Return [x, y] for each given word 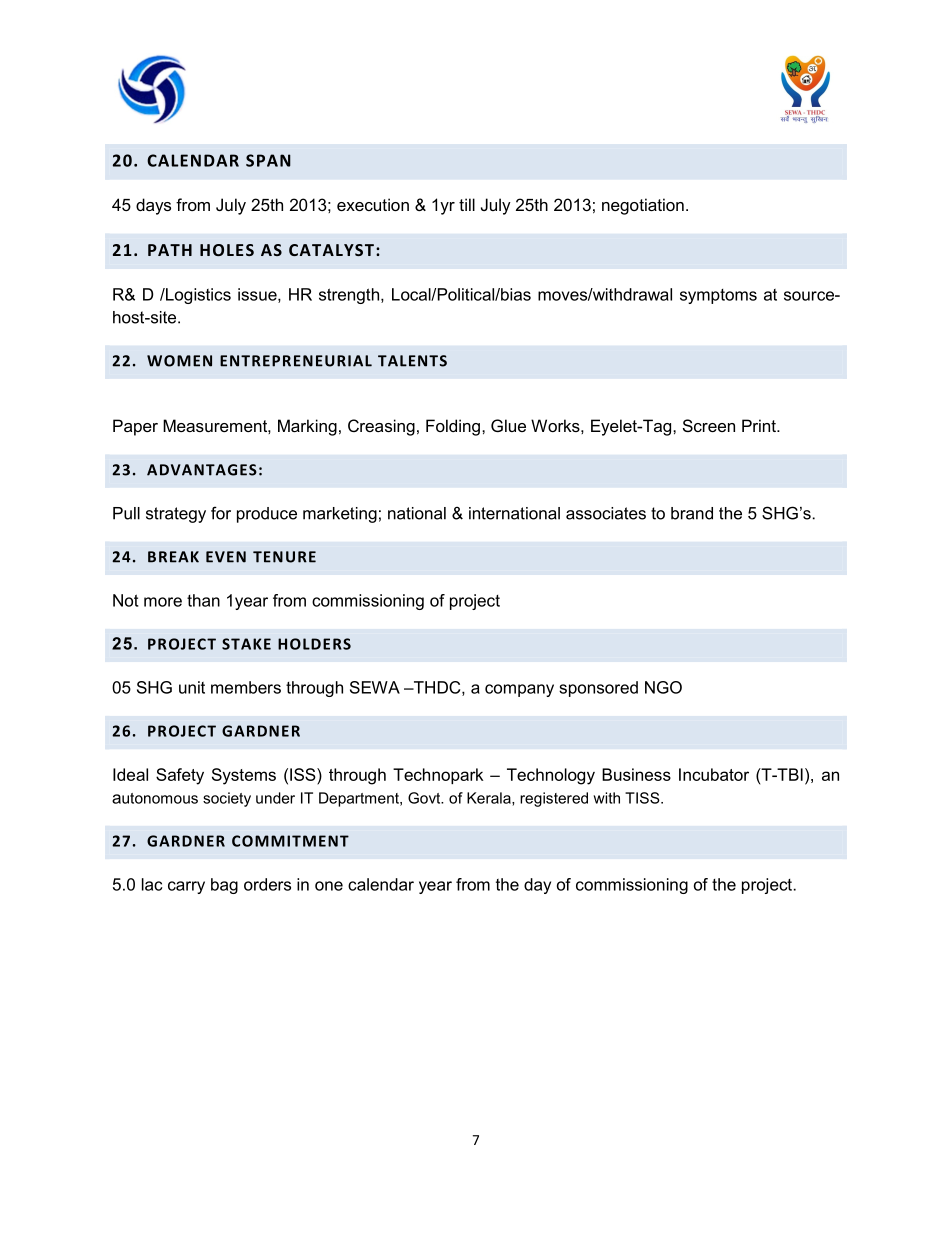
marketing [340, 515]
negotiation [643, 206]
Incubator [714, 774]
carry [186, 887]
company [519, 690]
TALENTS [412, 361]
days [153, 206]
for [221, 513]
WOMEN [179, 361]
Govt [425, 798]
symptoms [718, 296]
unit [192, 687]
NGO [663, 687]
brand [692, 513]
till [467, 204]
